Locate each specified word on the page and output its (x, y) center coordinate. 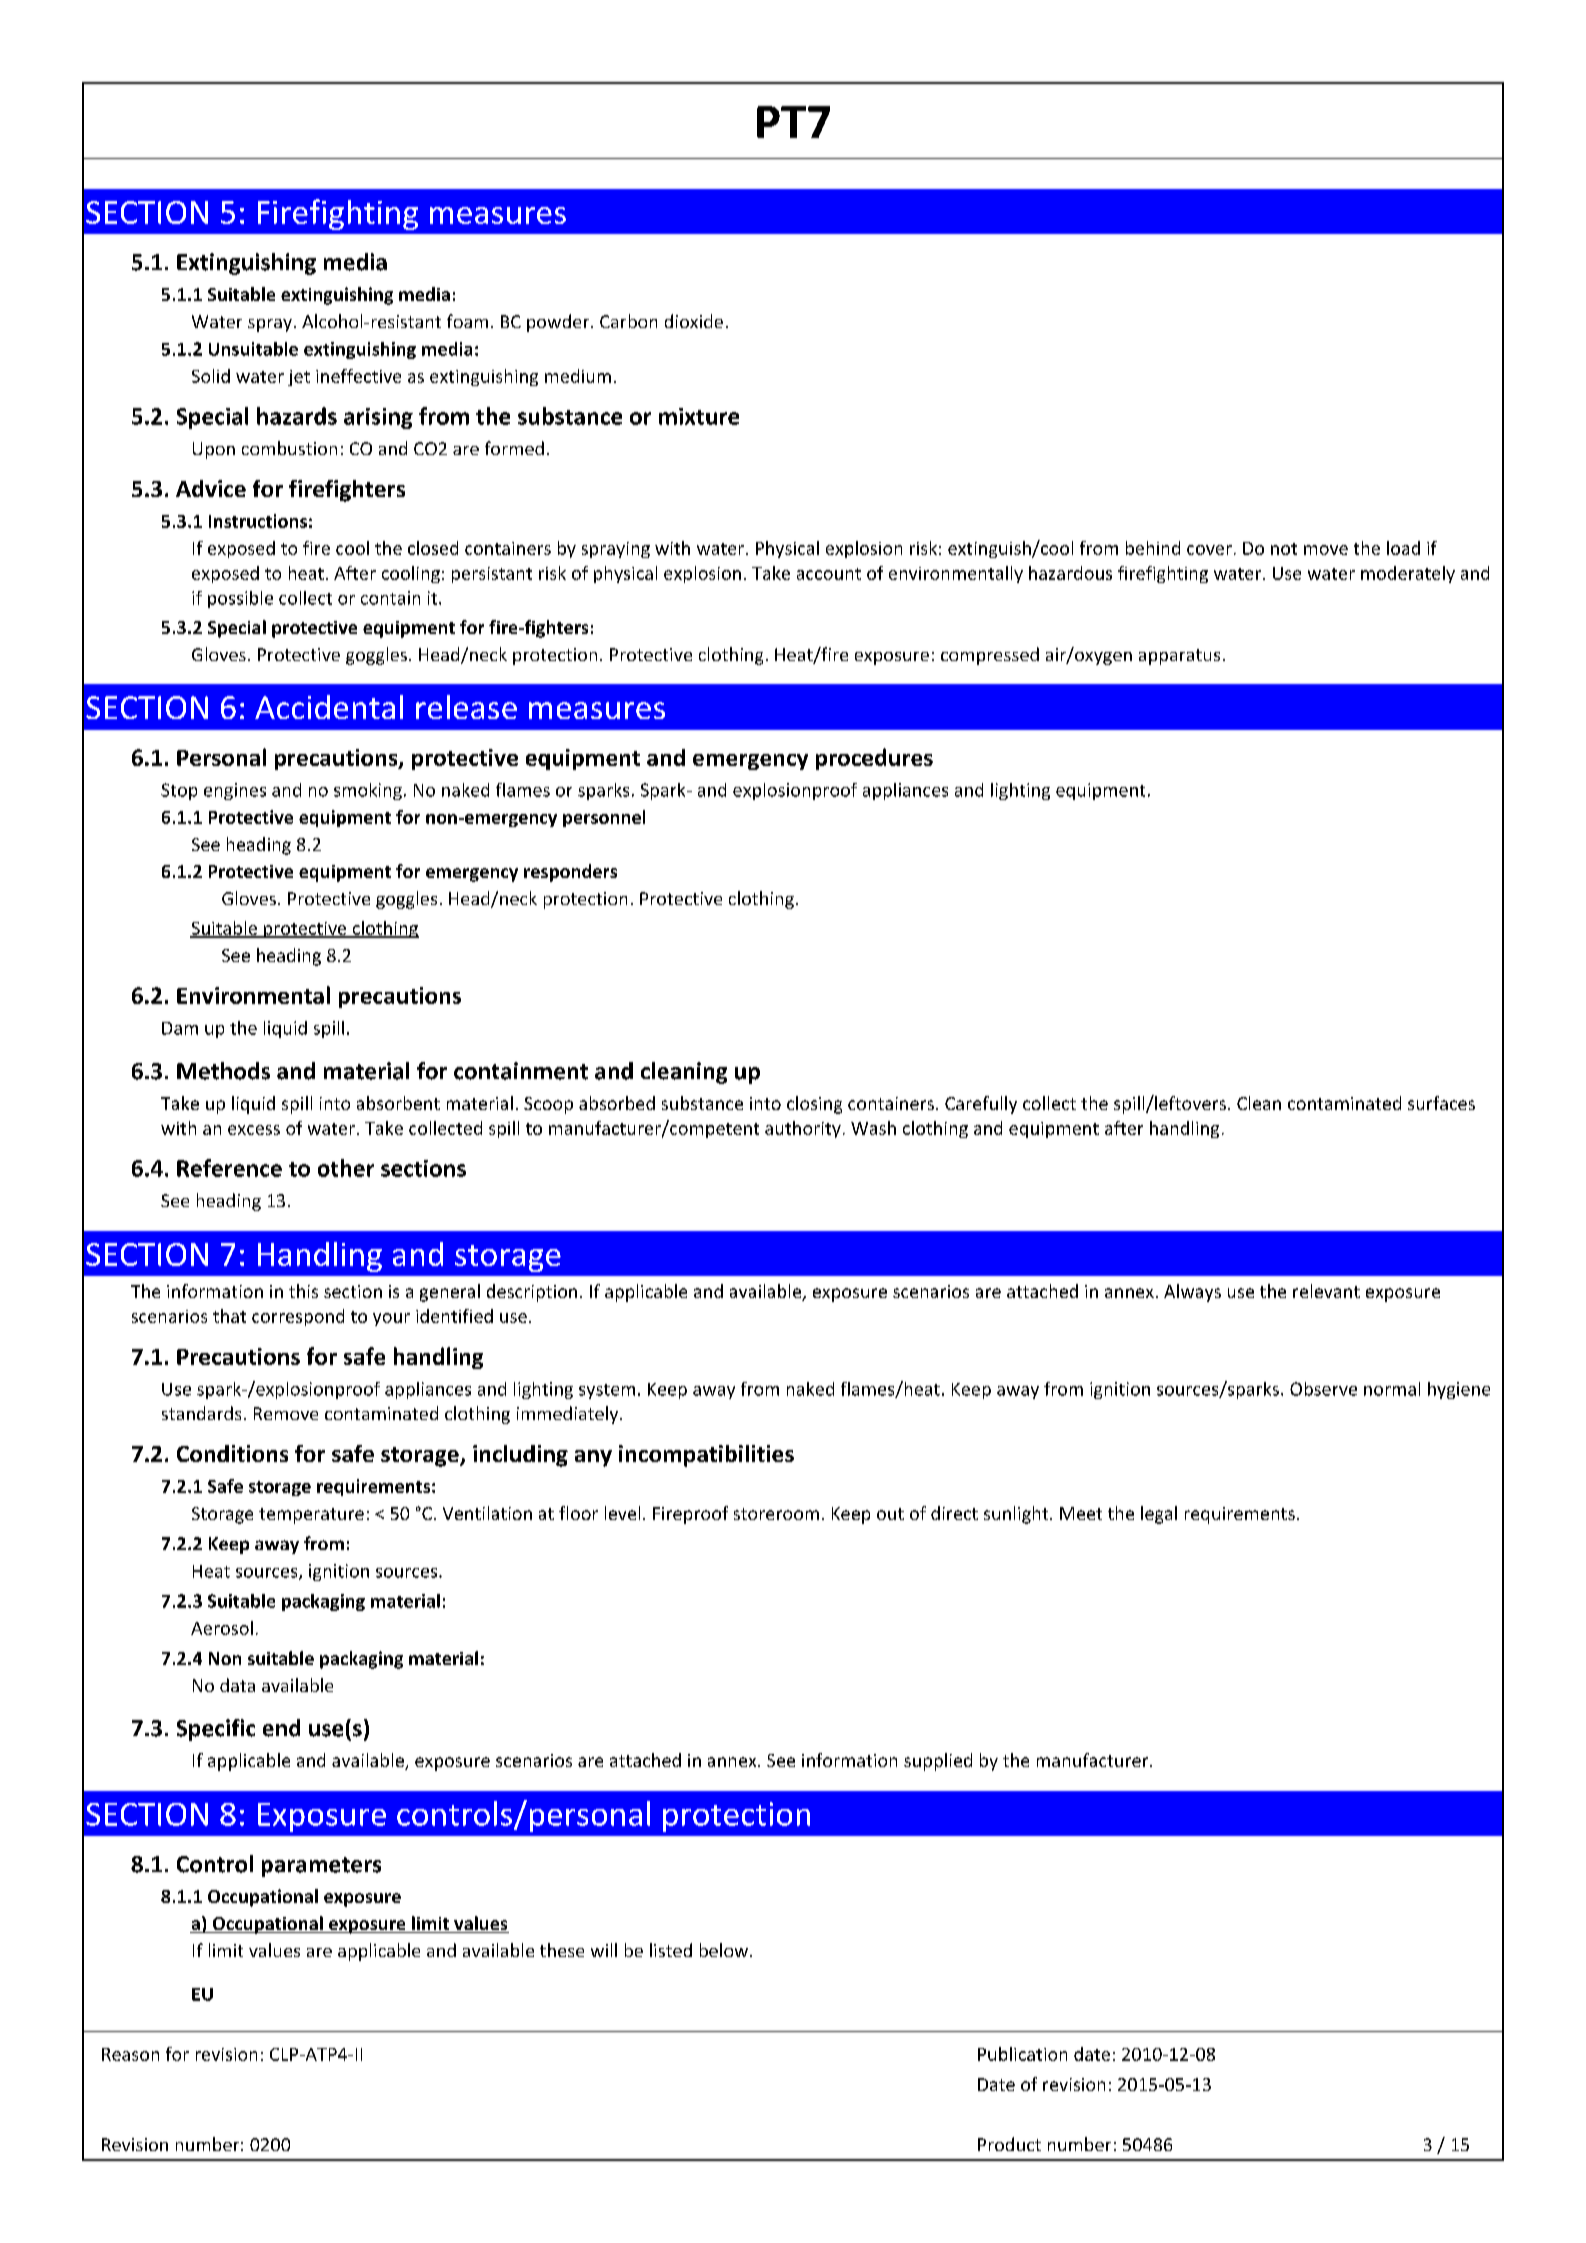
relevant (1326, 1291)
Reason (130, 2054)
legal (1159, 1515)
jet (299, 378)
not (1284, 549)
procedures (874, 759)
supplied (938, 1762)
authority (803, 1129)
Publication (1022, 2054)
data (237, 1685)
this (303, 1291)
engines (235, 791)
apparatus (1179, 657)
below (725, 1950)
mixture (699, 416)
